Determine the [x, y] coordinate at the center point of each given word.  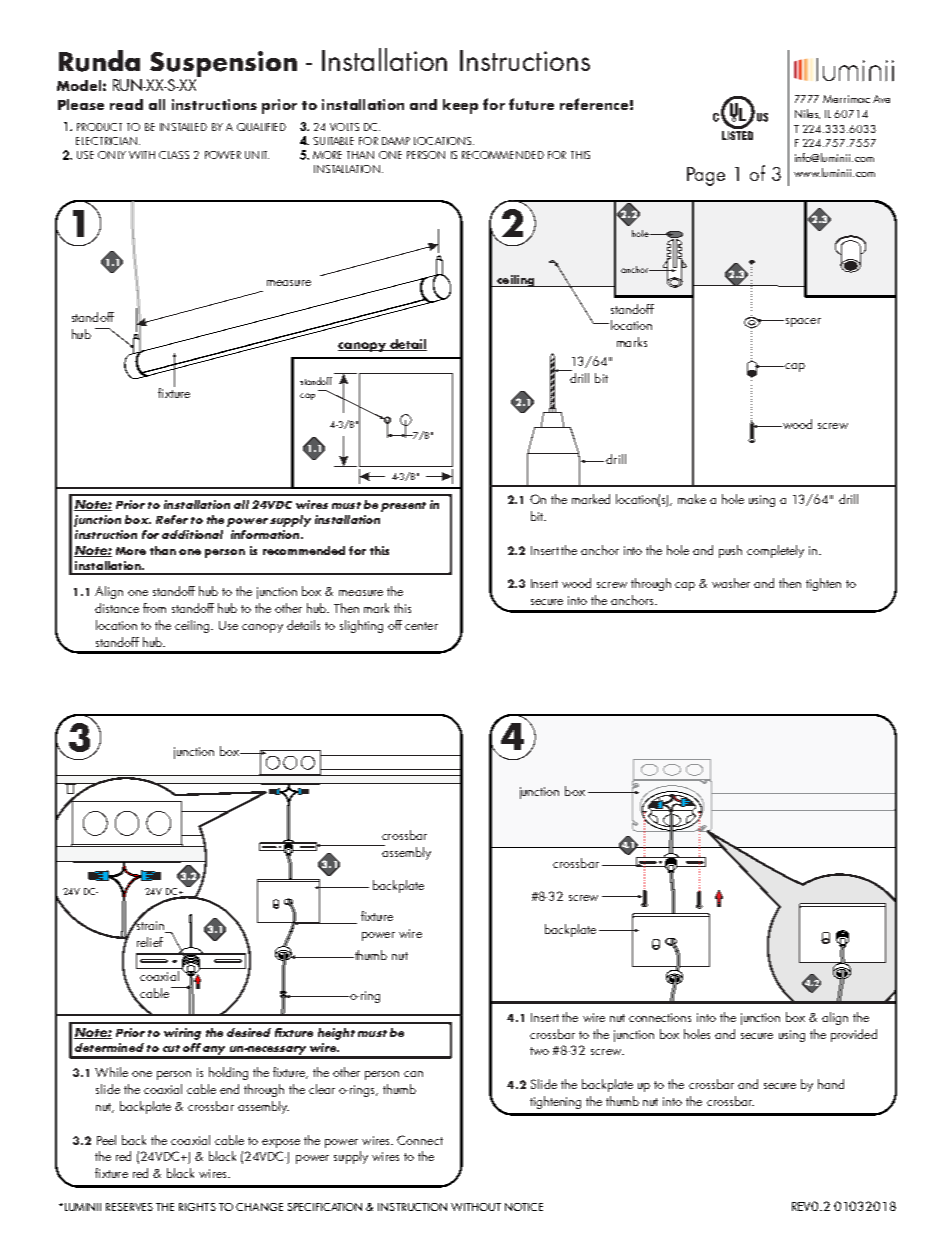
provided [854, 1035]
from [154, 608]
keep [460, 106]
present [403, 507]
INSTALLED [183, 127]
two [539, 1051]
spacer [802, 322]
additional [192, 534]
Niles [807, 114]
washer [731, 583]
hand [831, 1084]
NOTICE [524, 1207]
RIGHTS [197, 1207]
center [421, 626]
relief [150, 942]
